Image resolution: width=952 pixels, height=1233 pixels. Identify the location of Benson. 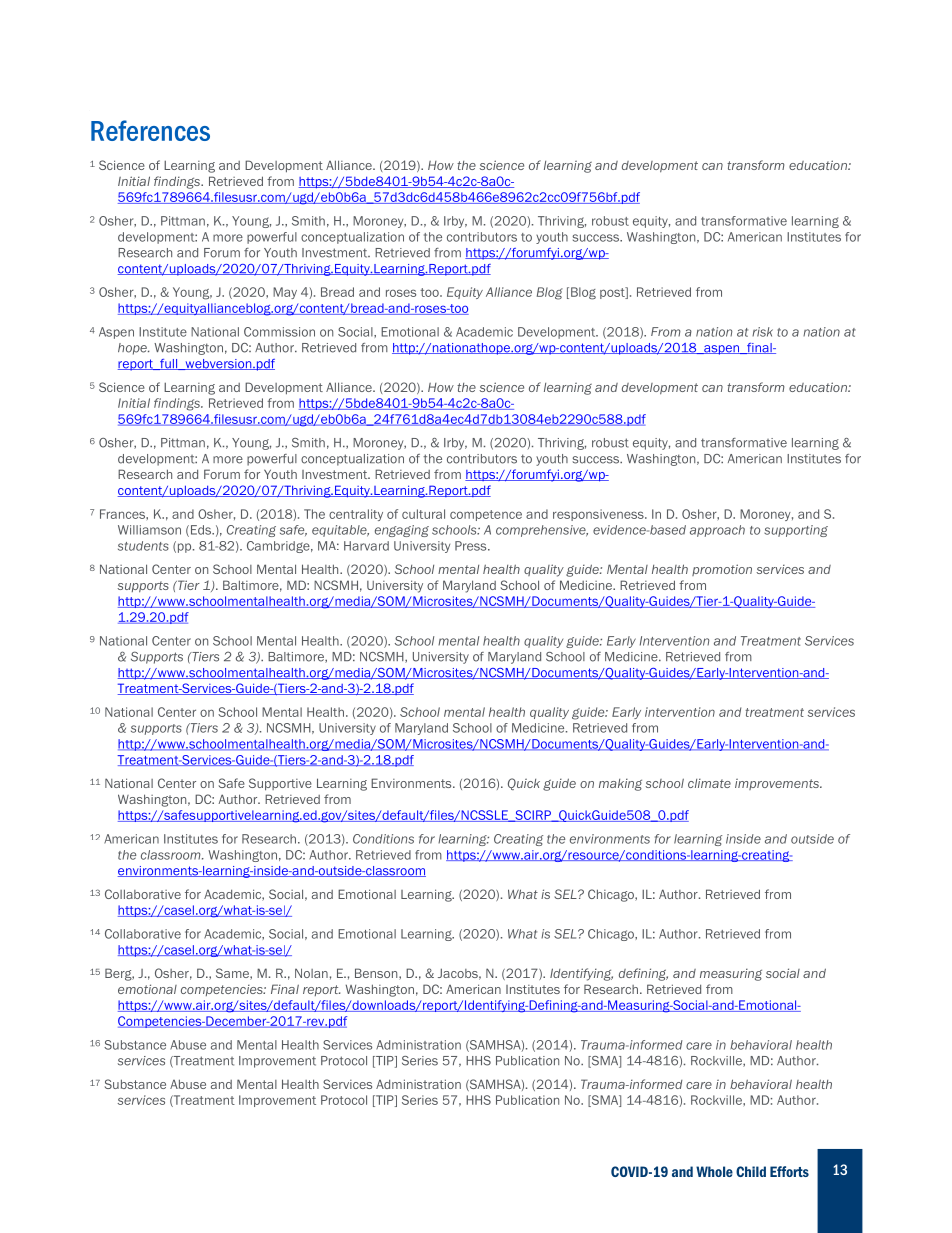
(377, 974).
